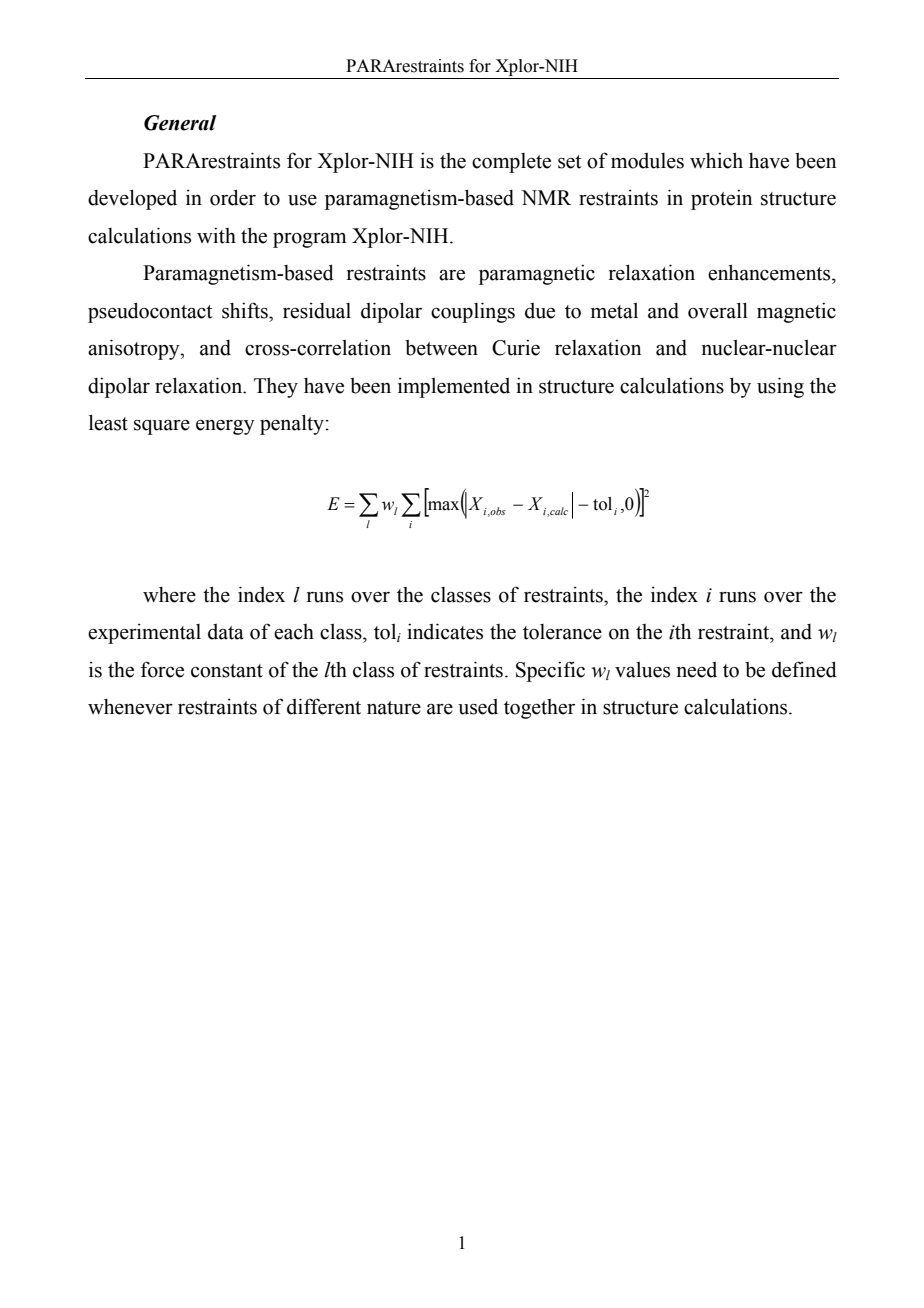  I want to click on enhancements, so click(770, 272).
